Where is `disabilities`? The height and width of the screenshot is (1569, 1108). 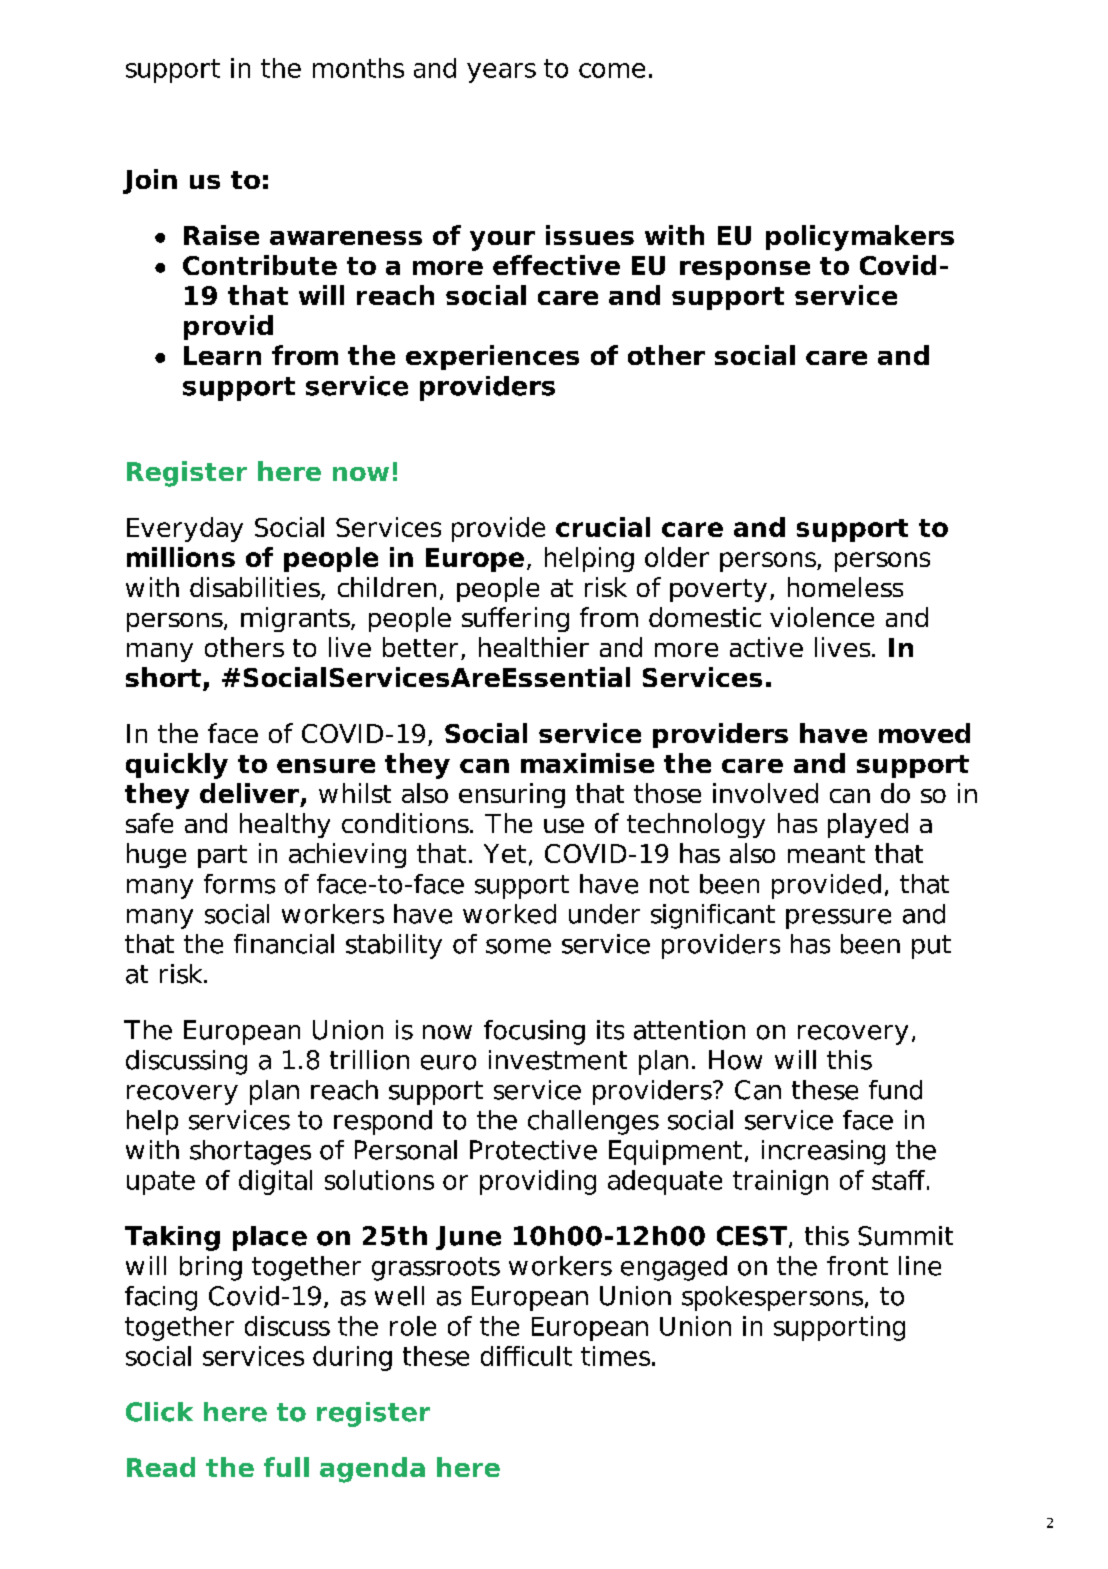 disabilities is located at coordinates (256, 588).
